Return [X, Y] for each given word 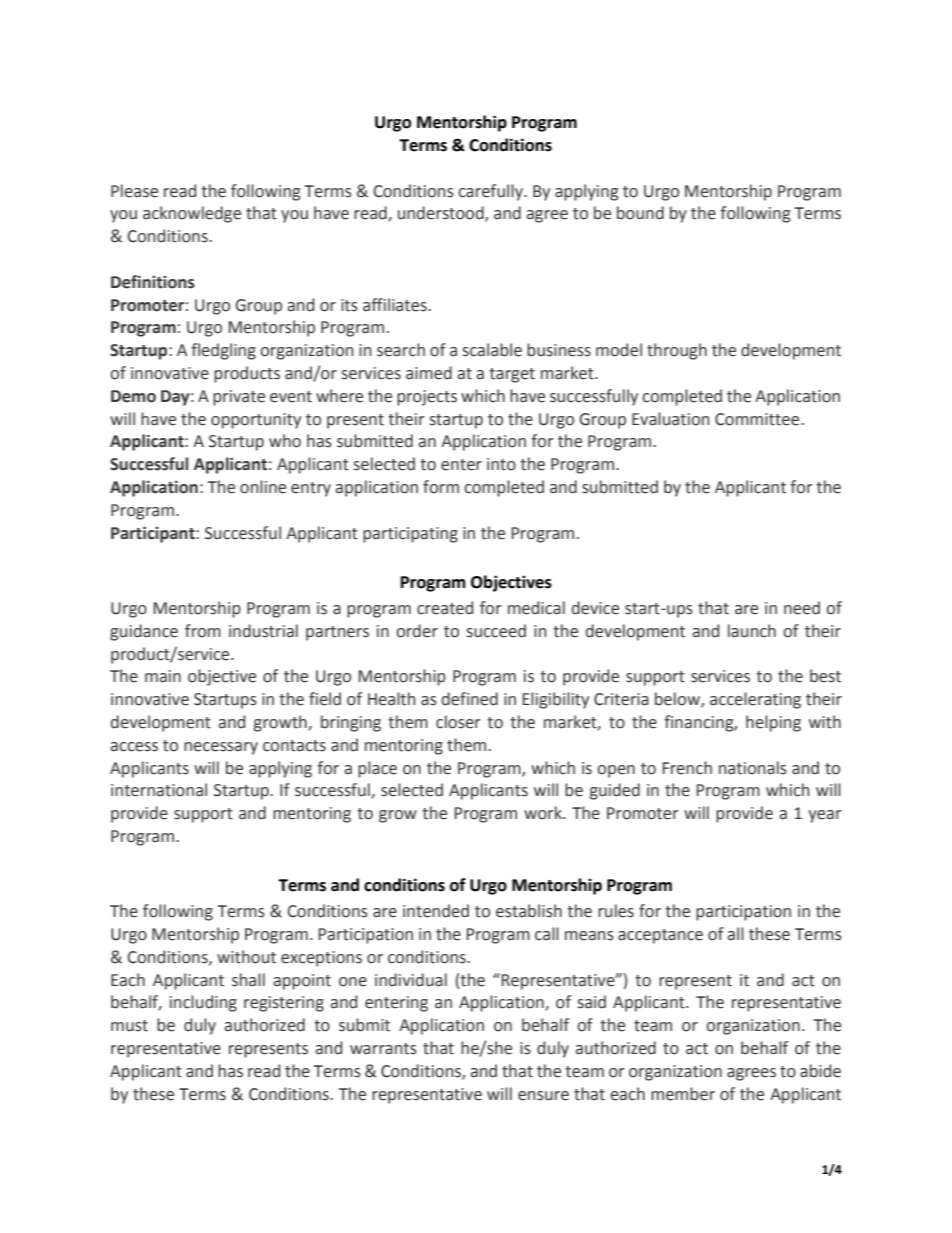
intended [436, 911]
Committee [758, 419]
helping [773, 723]
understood [442, 214]
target [512, 375]
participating [410, 535]
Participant [154, 534]
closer [458, 722]
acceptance [660, 936]
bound [640, 213]
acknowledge [192, 214]
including [203, 1003]
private [239, 398]
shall [248, 980]
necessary [221, 748]
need [802, 608]
